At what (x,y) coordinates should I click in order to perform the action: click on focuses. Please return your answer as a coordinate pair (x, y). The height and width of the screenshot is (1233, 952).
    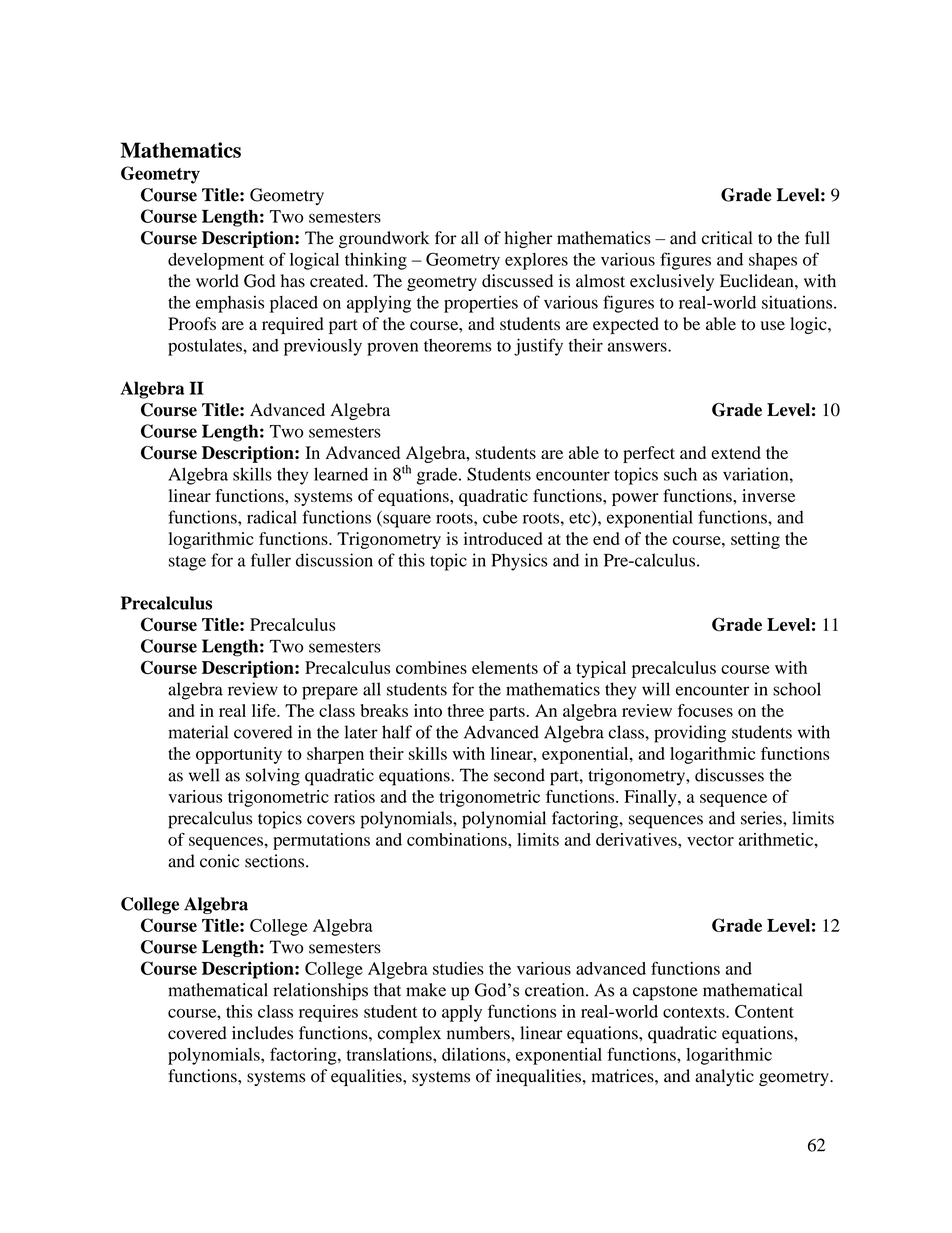
    Looking at the image, I should click on (705, 710).
